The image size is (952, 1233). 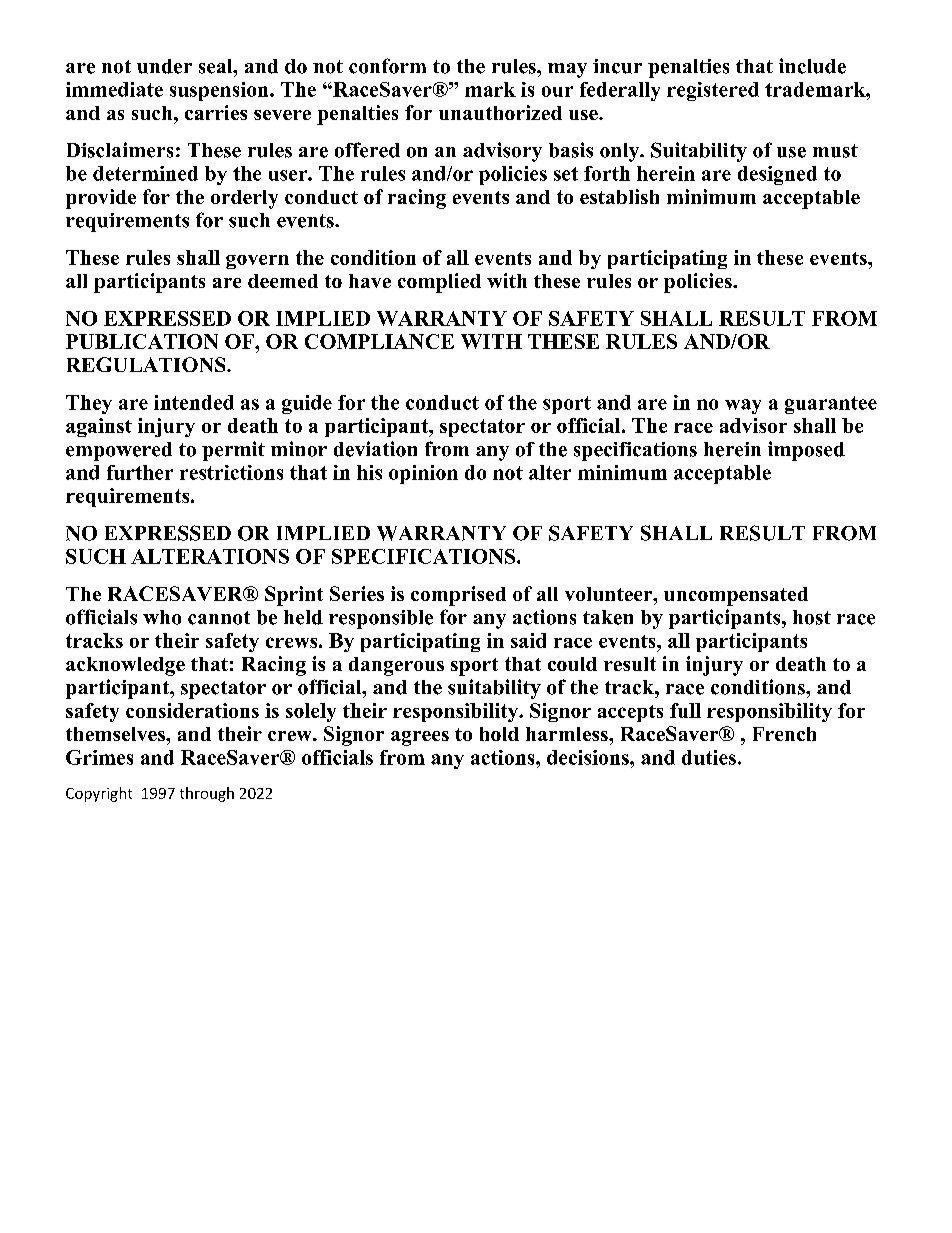 I want to click on agrees, so click(x=420, y=738).
